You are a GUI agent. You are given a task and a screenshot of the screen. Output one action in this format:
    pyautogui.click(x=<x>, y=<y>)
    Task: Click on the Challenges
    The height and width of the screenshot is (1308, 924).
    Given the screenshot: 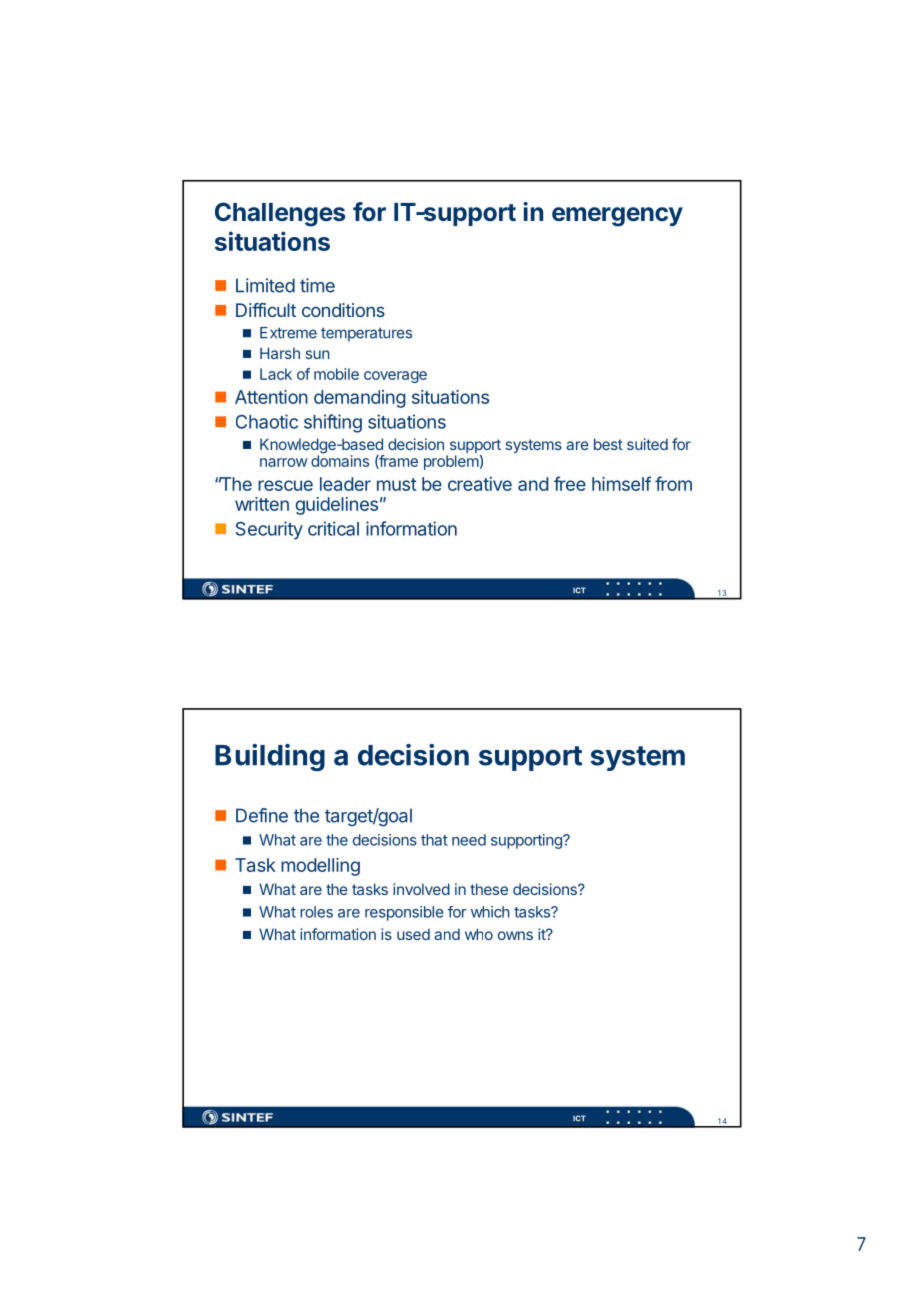 What is the action you would take?
    pyautogui.click(x=280, y=214)
